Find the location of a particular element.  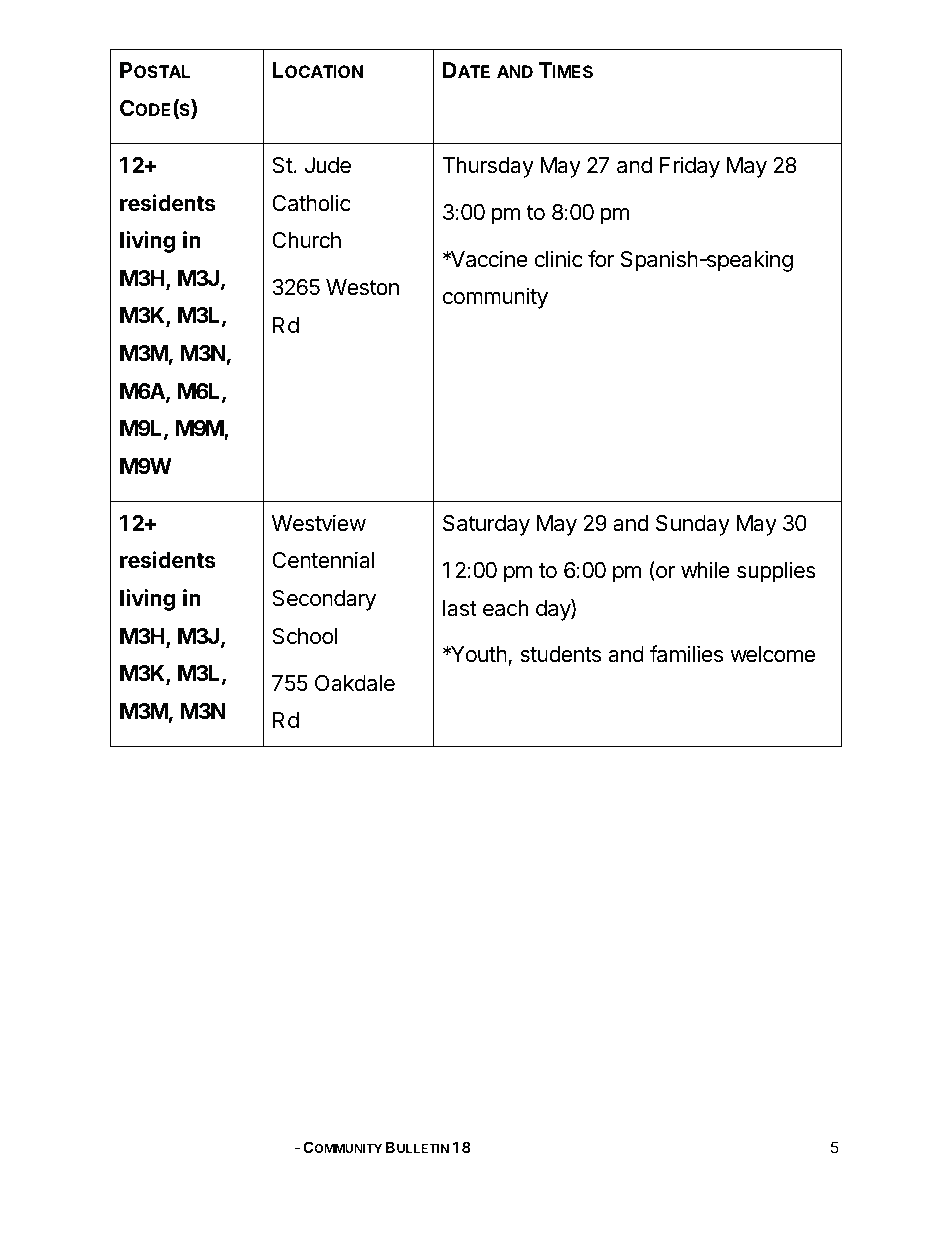

Thursday is located at coordinates (488, 167).
